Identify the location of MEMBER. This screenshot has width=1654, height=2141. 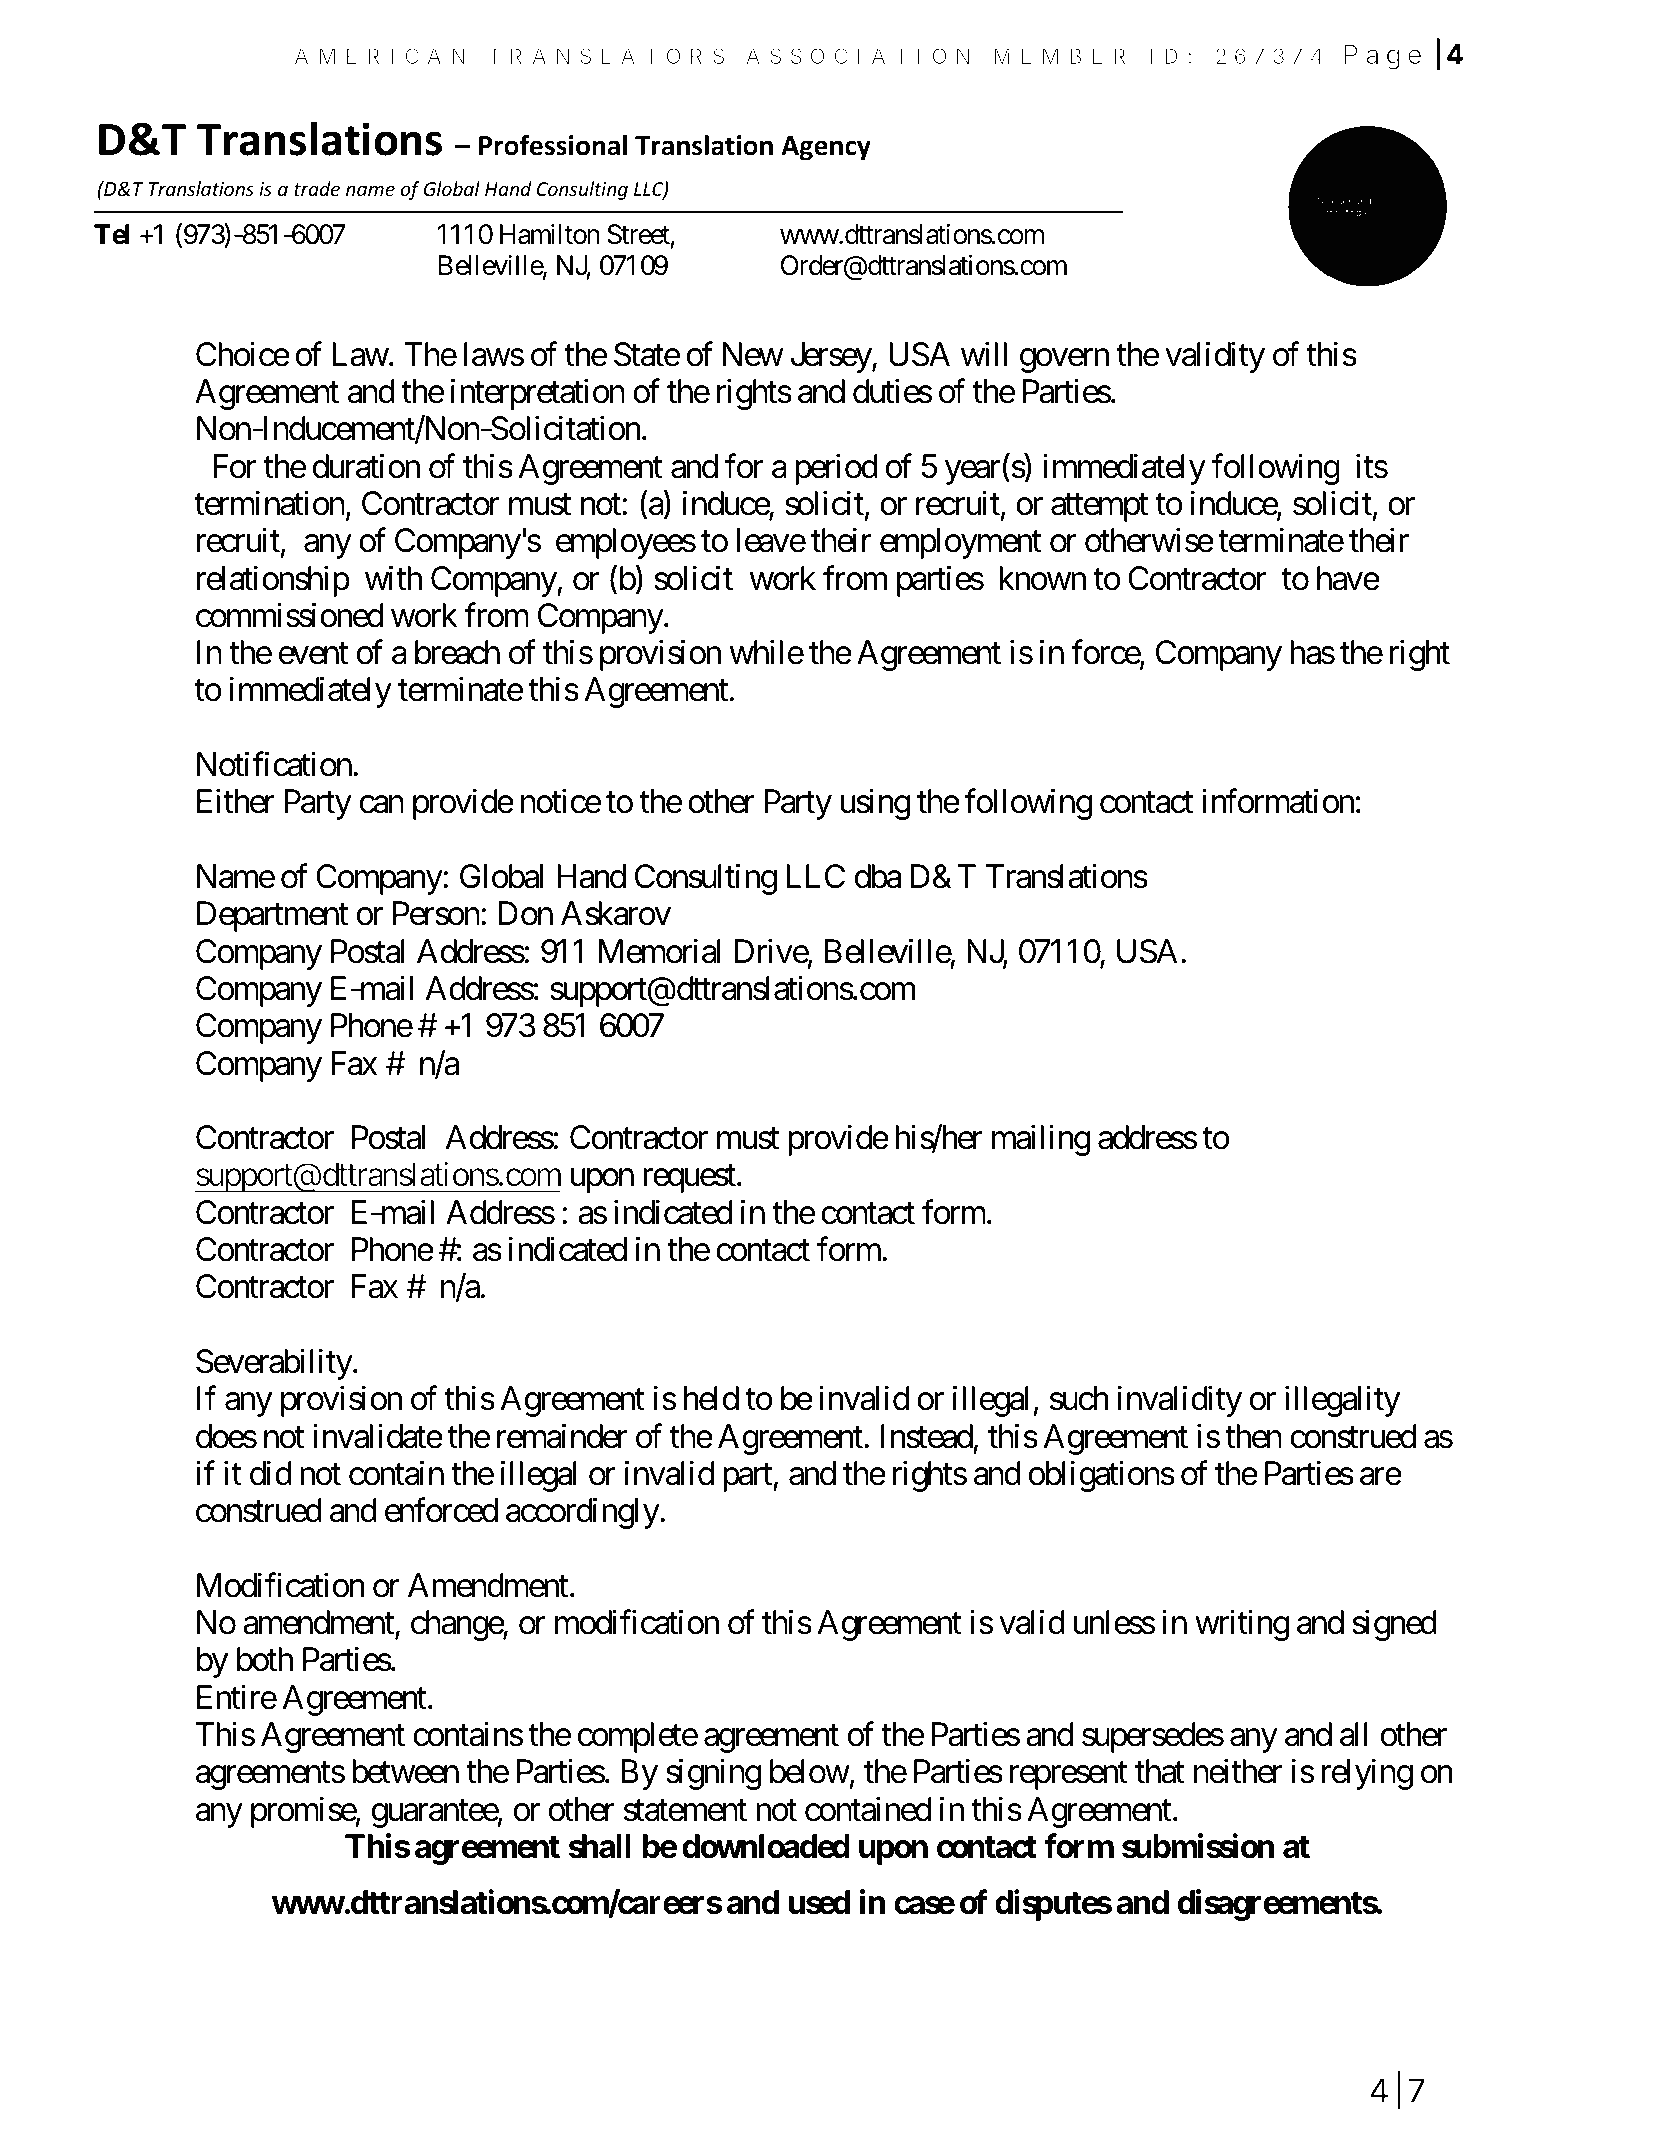
(1059, 56).
